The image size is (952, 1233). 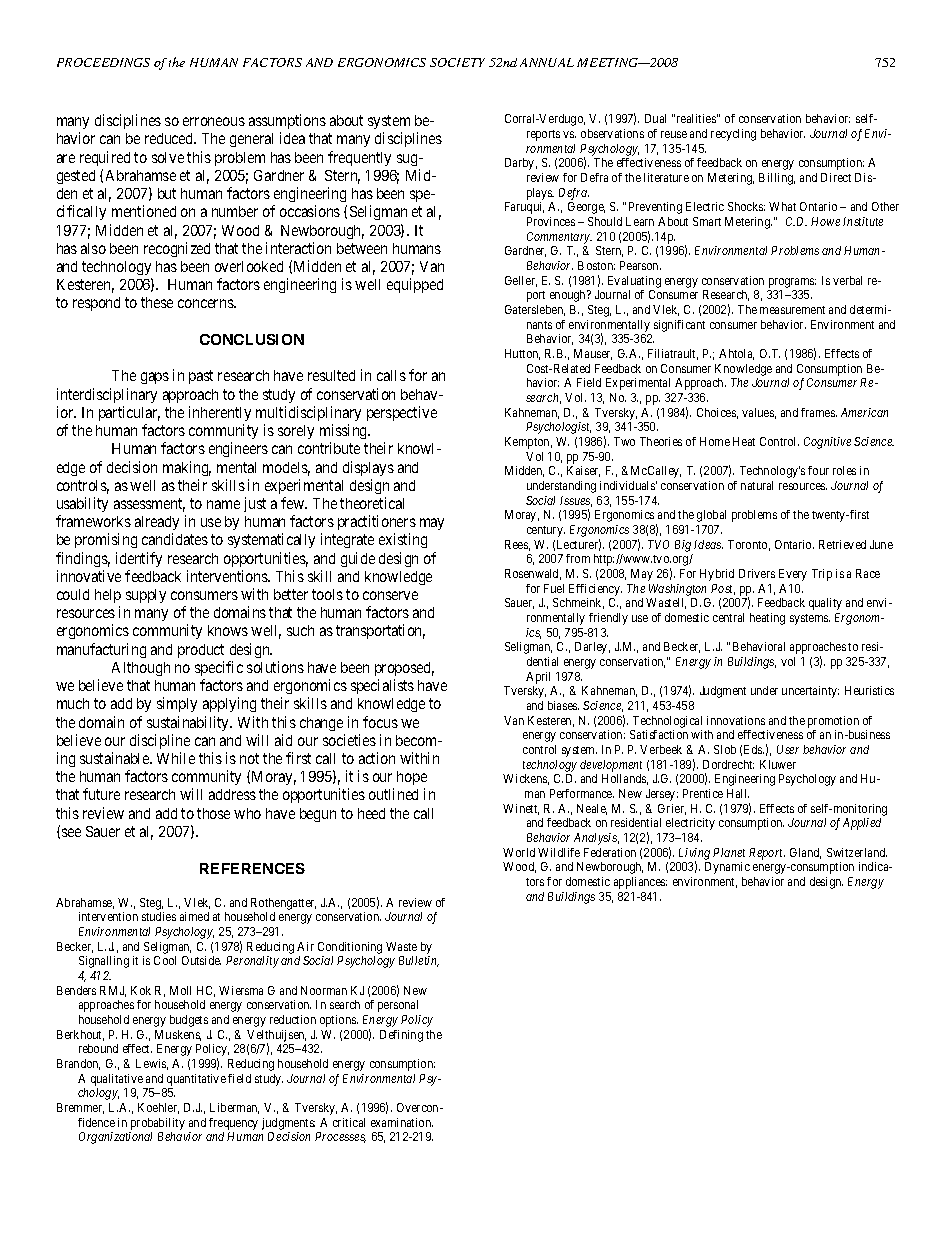 What do you see at coordinates (819, 412) in the screenshot?
I see `frames` at bounding box center [819, 412].
